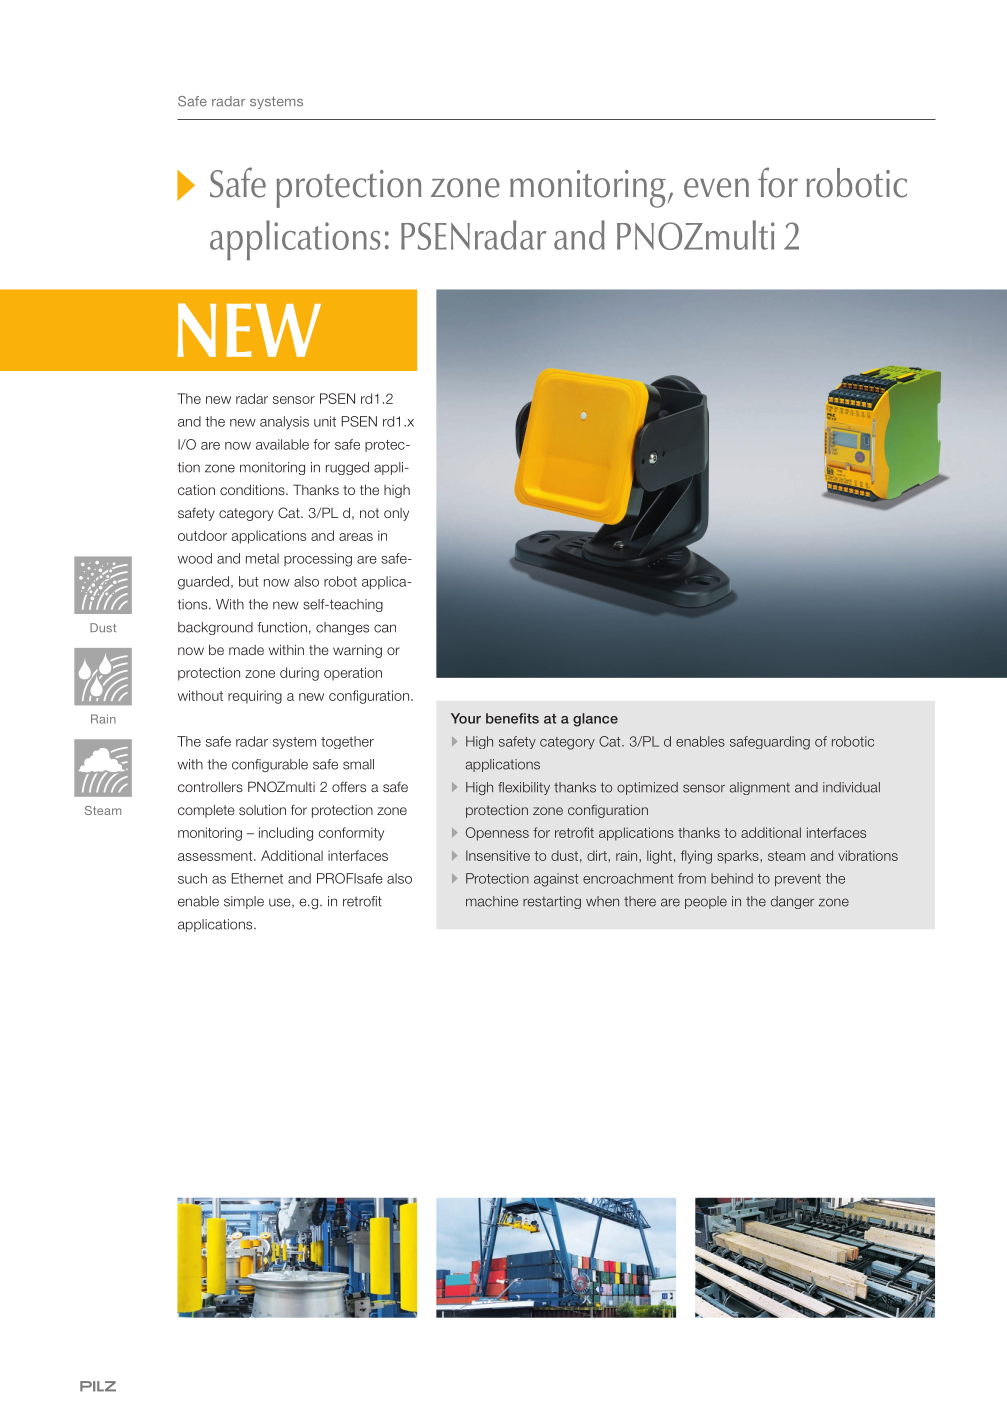 The width and height of the image is (1007, 1425). What do you see at coordinates (210, 786) in the image?
I see `controllers` at bounding box center [210, 786].
